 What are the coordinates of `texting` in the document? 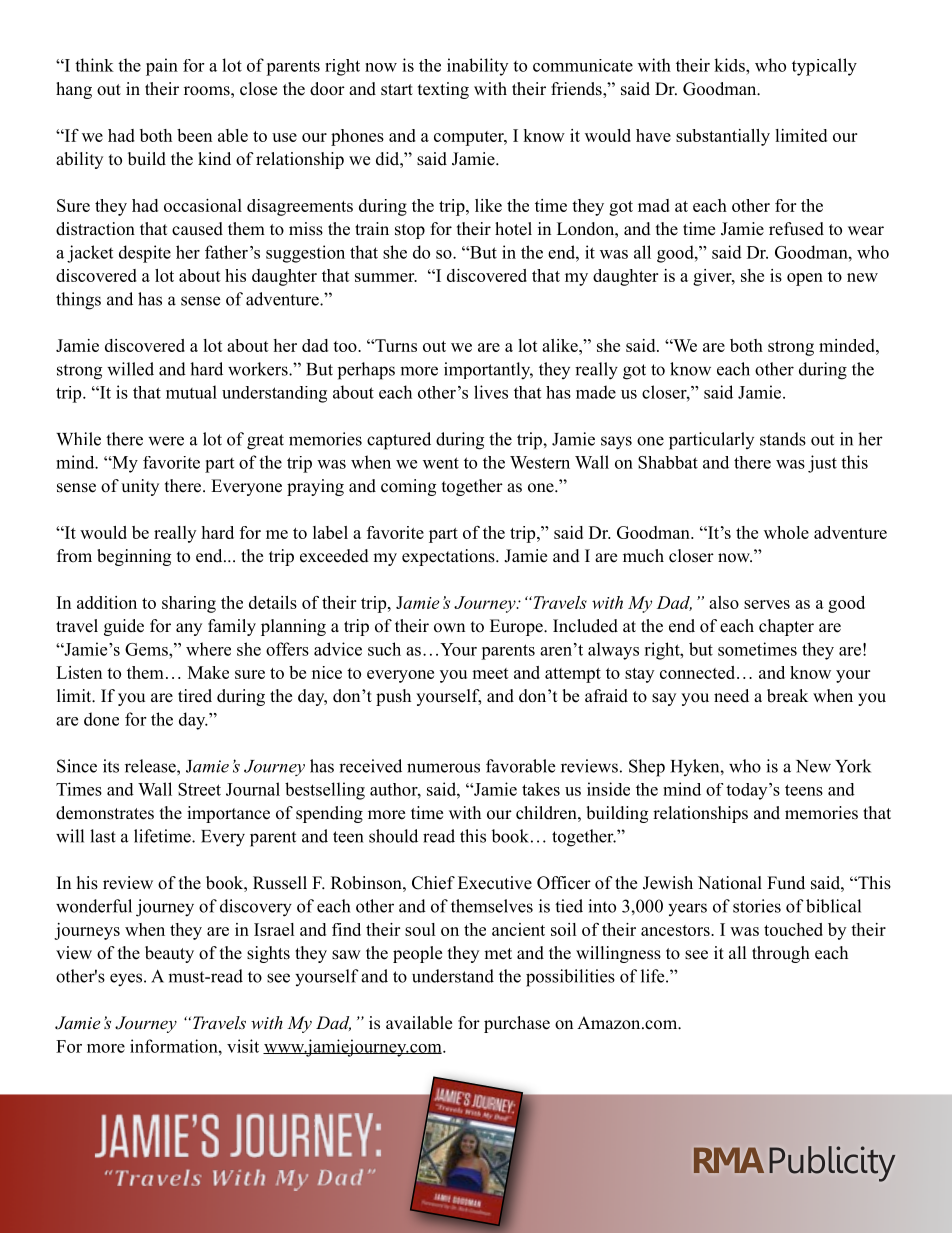 It's located at (443, 90).
